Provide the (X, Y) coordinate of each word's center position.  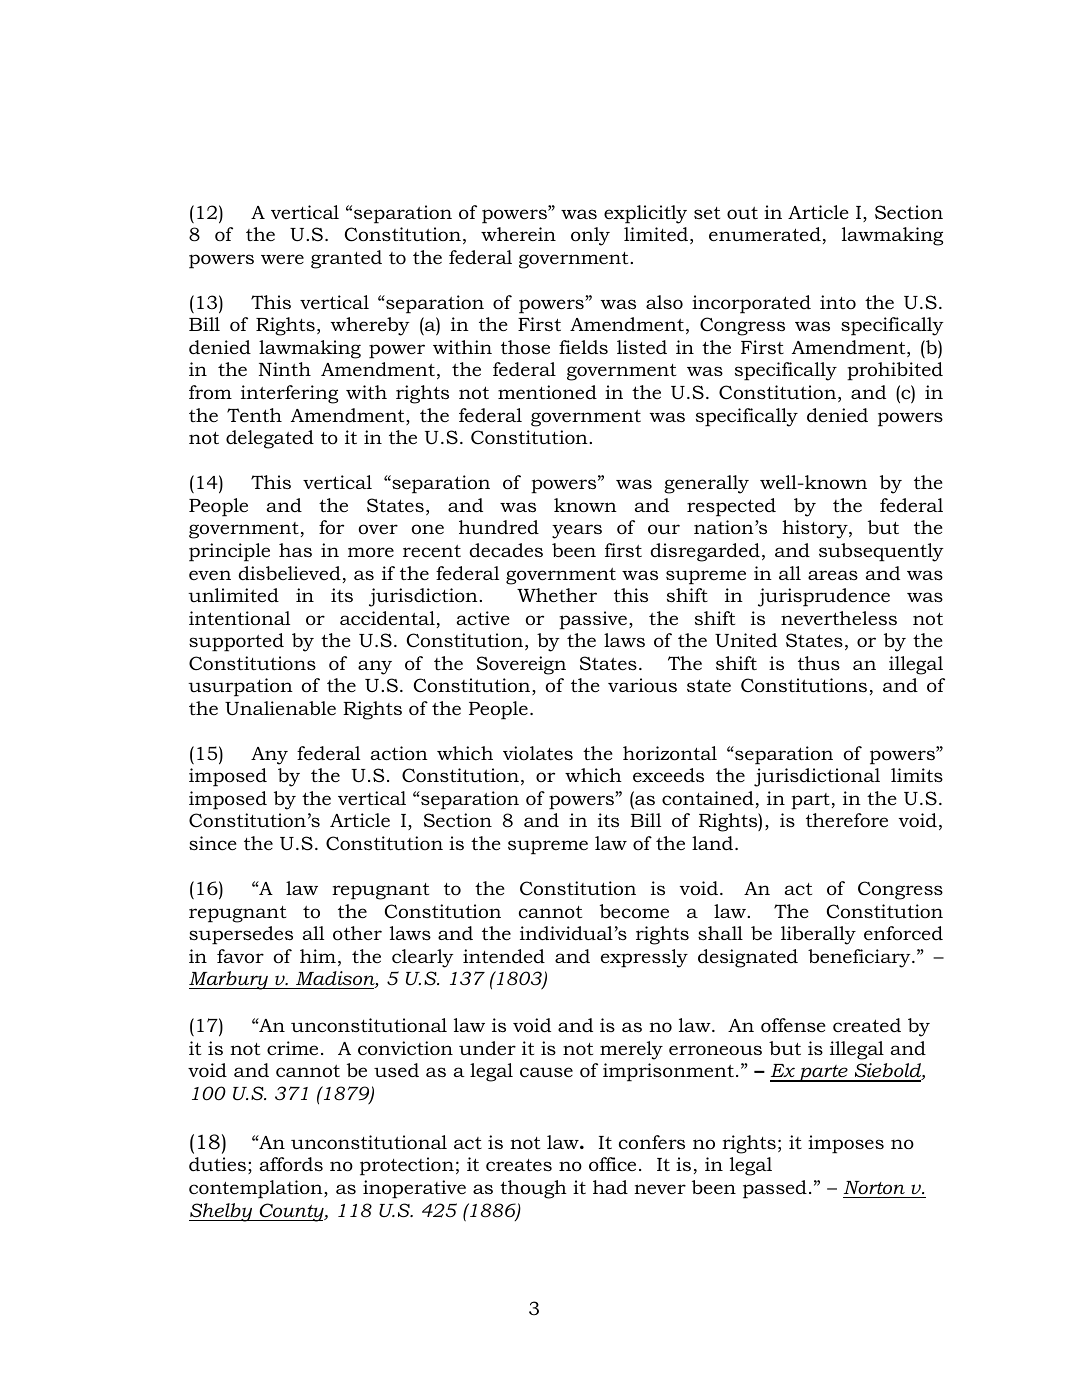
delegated (270, 439)
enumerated (765, 234)
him (318, 956)
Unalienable (280, 708)
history (816, 529)
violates (538, 753)
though (533, 1189)
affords (291, 1164)
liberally (818, 935)
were (282, 259)
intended (504, 956)
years (577, 531)
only (590, 236)
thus (819, 663)
